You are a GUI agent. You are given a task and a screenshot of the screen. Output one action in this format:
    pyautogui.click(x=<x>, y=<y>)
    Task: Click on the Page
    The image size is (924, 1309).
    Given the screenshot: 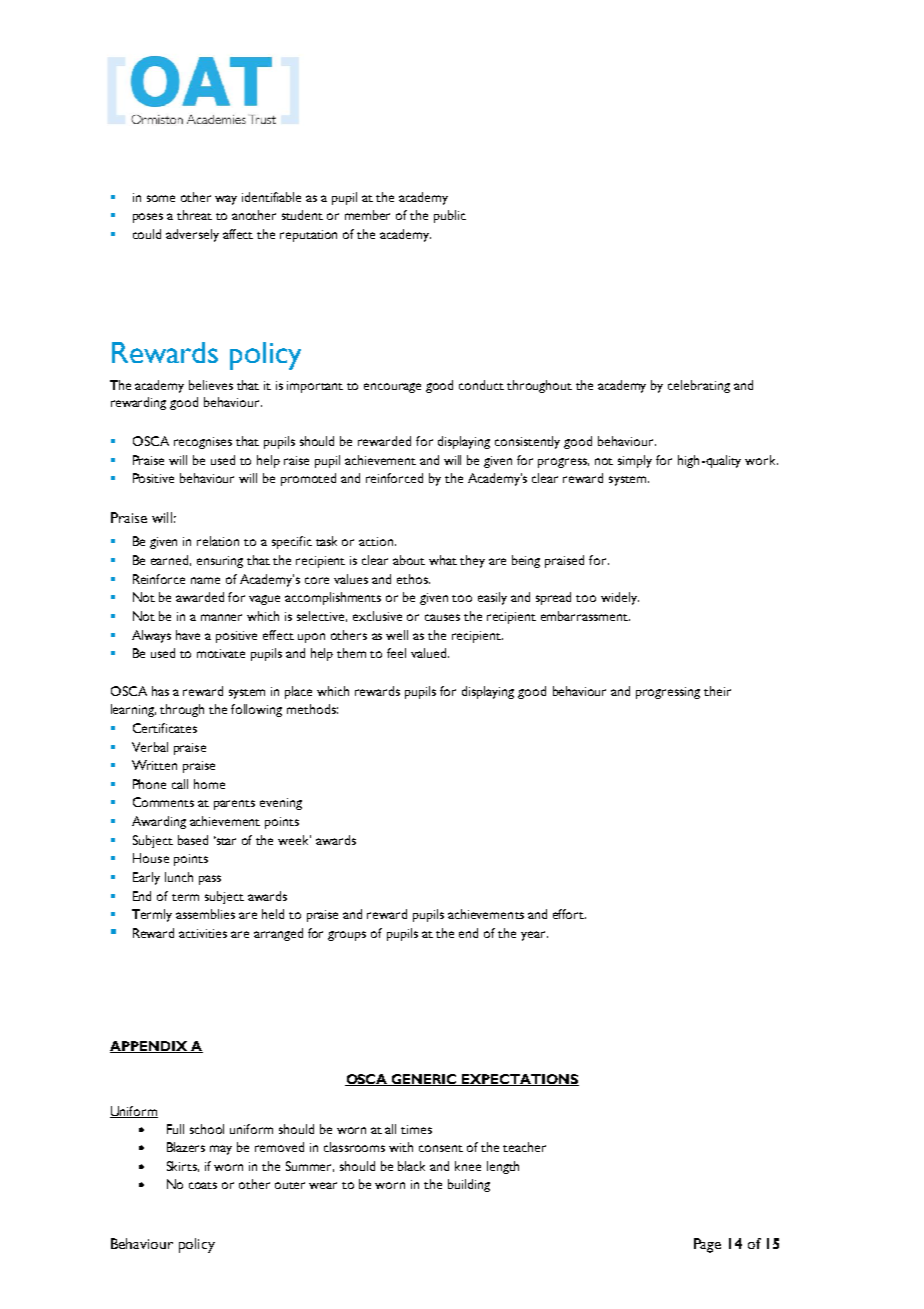 What is the action you would take?
    pyautogui.click(x=707, y=1245)
